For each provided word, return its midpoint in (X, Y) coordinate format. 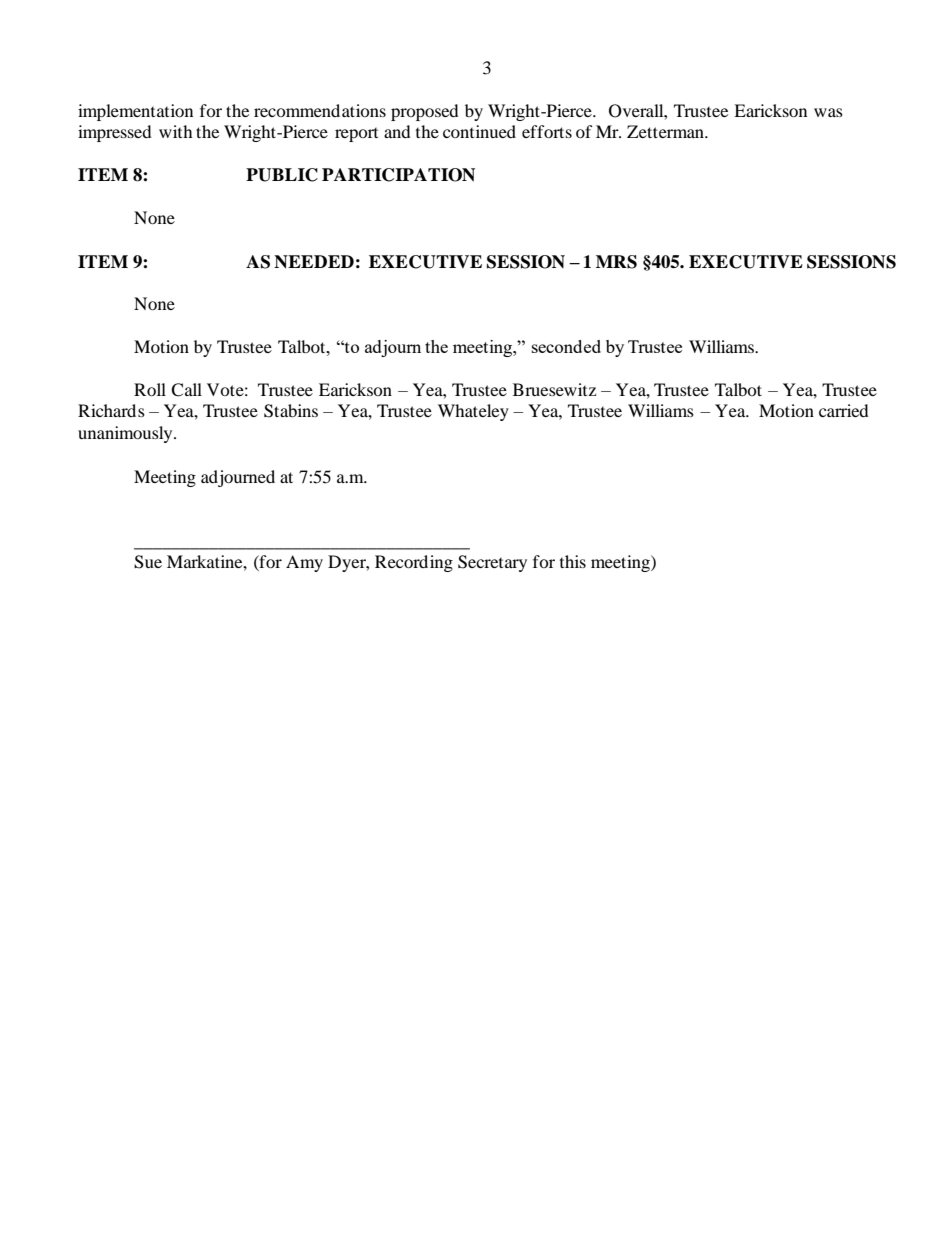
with (176, 131)
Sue (148, 562)
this (573, 561)
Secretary (492, 563)
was (828, 112)
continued (479, 131)
